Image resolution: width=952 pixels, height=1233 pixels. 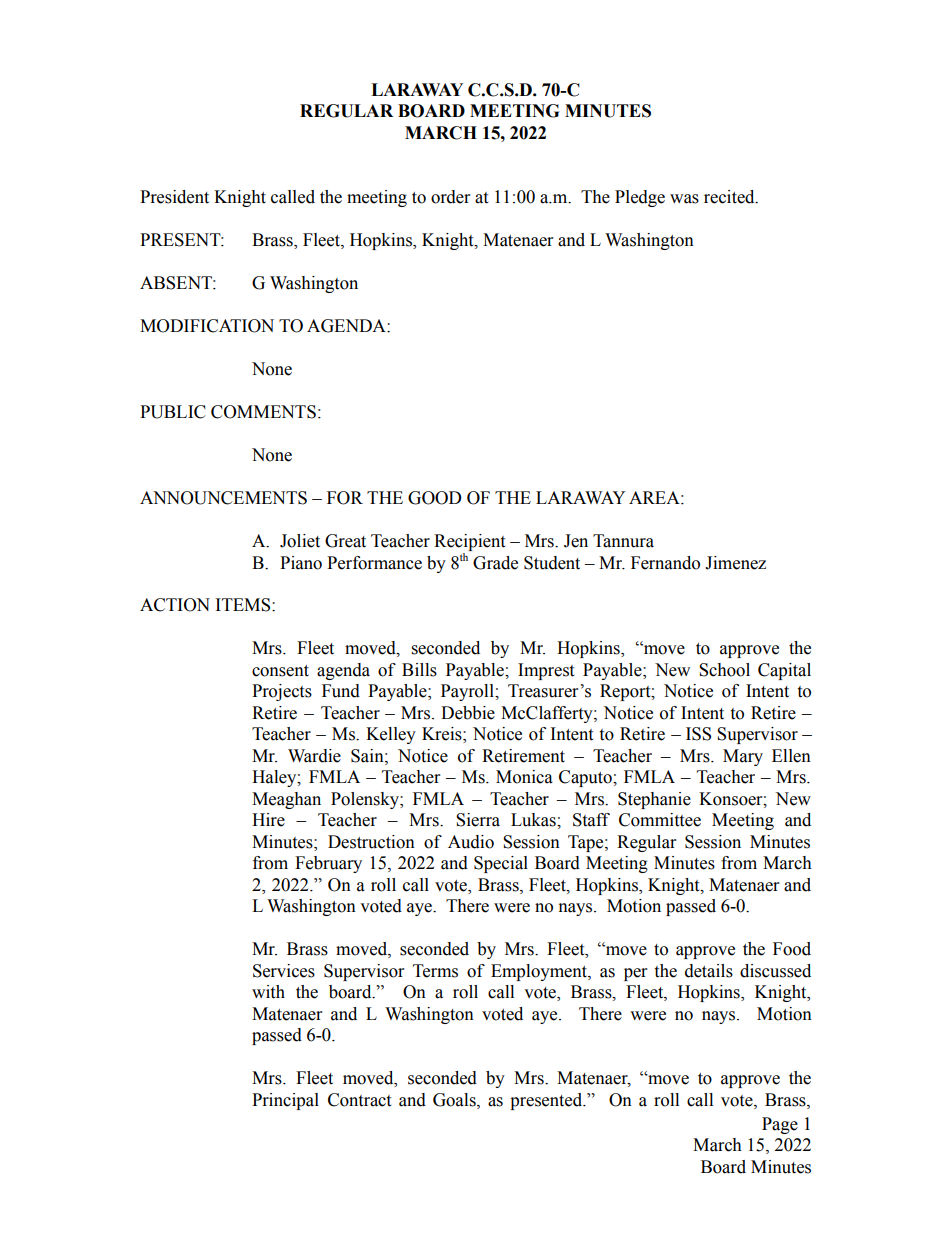 I want to click on order, so click(x=450, y=197).
